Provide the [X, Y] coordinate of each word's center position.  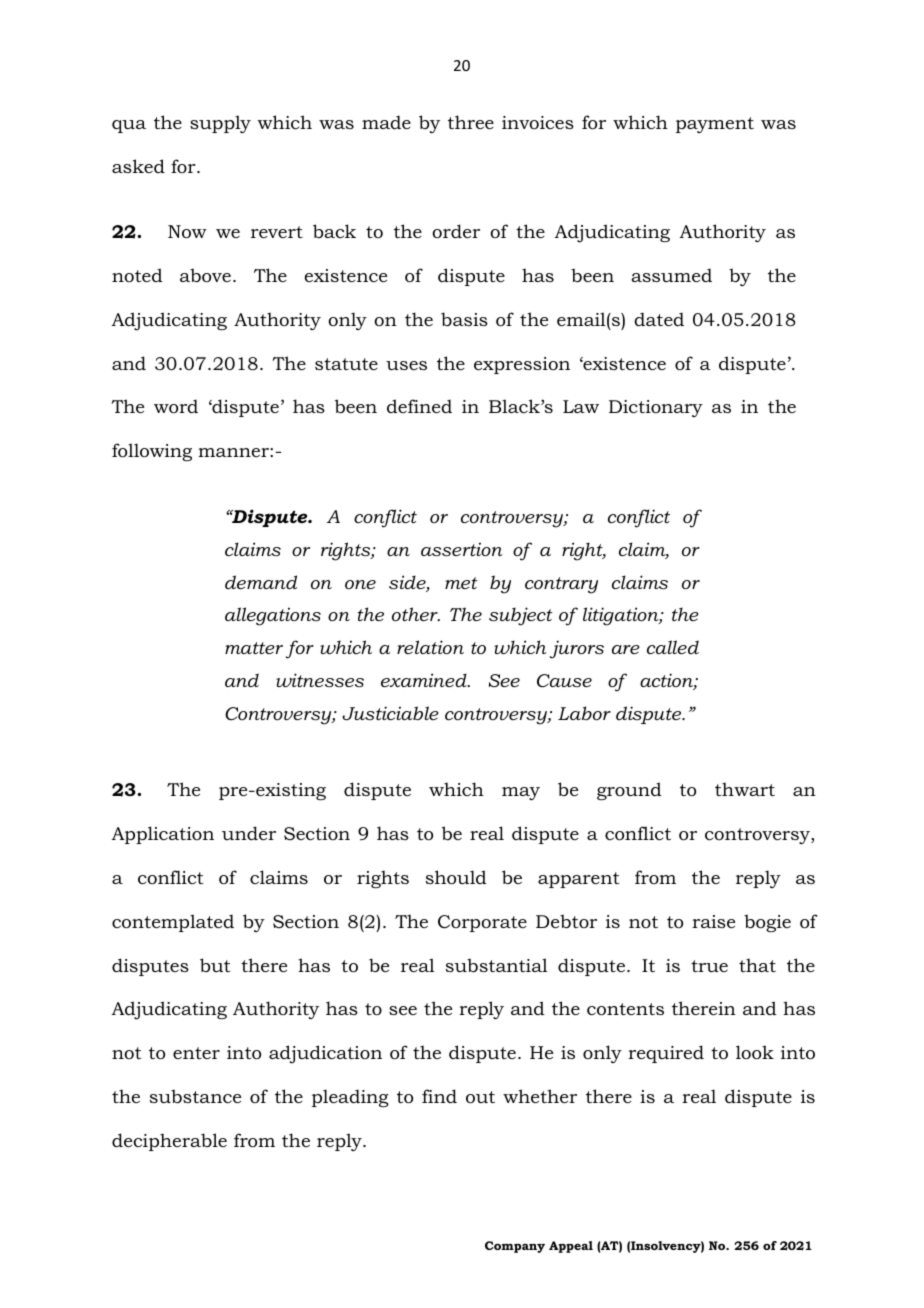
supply [220, 124]
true [709, 966]
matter [254, 648]
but [215, 965]
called [673, 647]
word [176, 406]
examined [425, 680]
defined [419, 406]
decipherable [169, 1142]
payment [715, 125]
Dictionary [656, 408]
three [471, 122]
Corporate [482, 923]
